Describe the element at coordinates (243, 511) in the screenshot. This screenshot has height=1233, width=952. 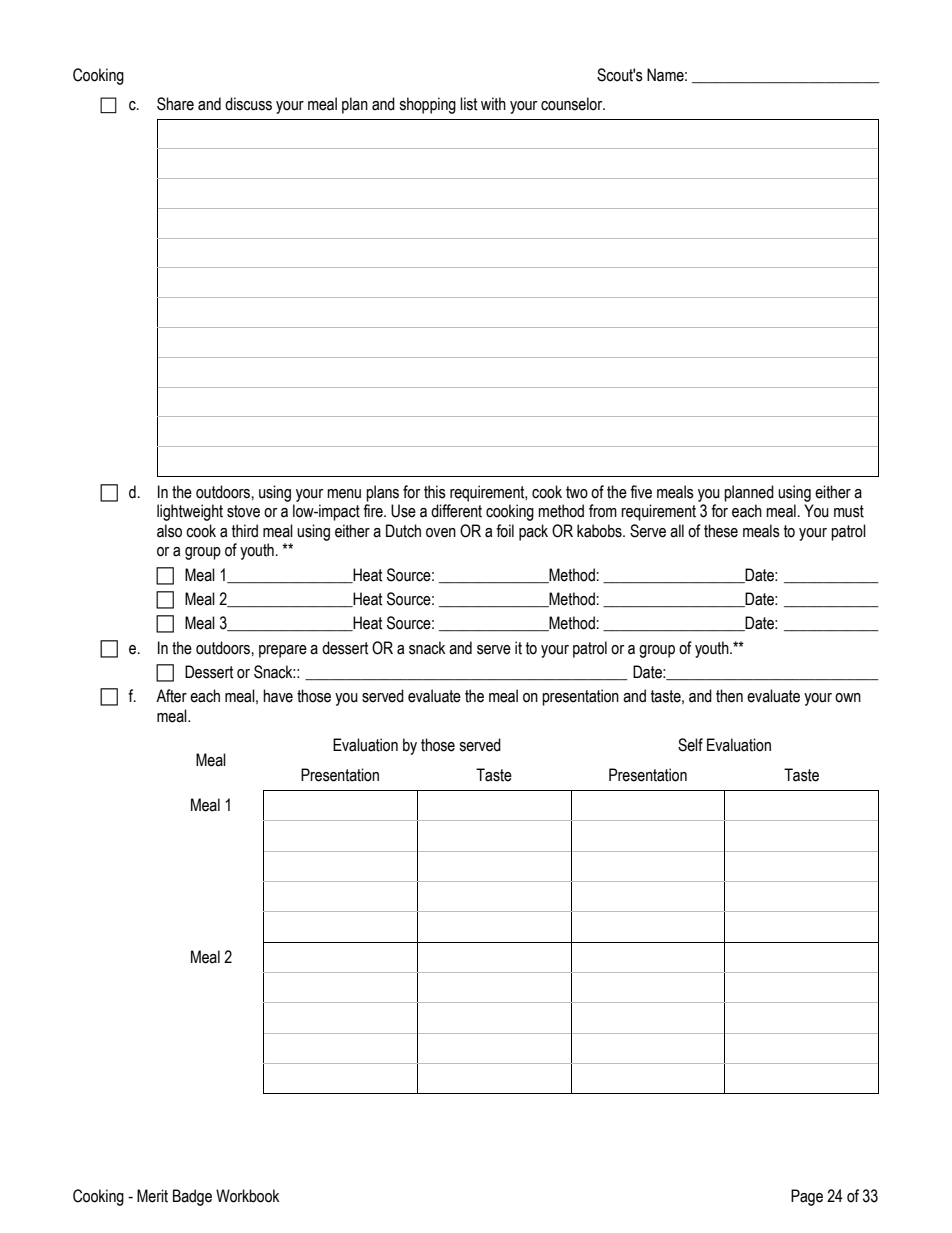
I see `stove` at that location.
